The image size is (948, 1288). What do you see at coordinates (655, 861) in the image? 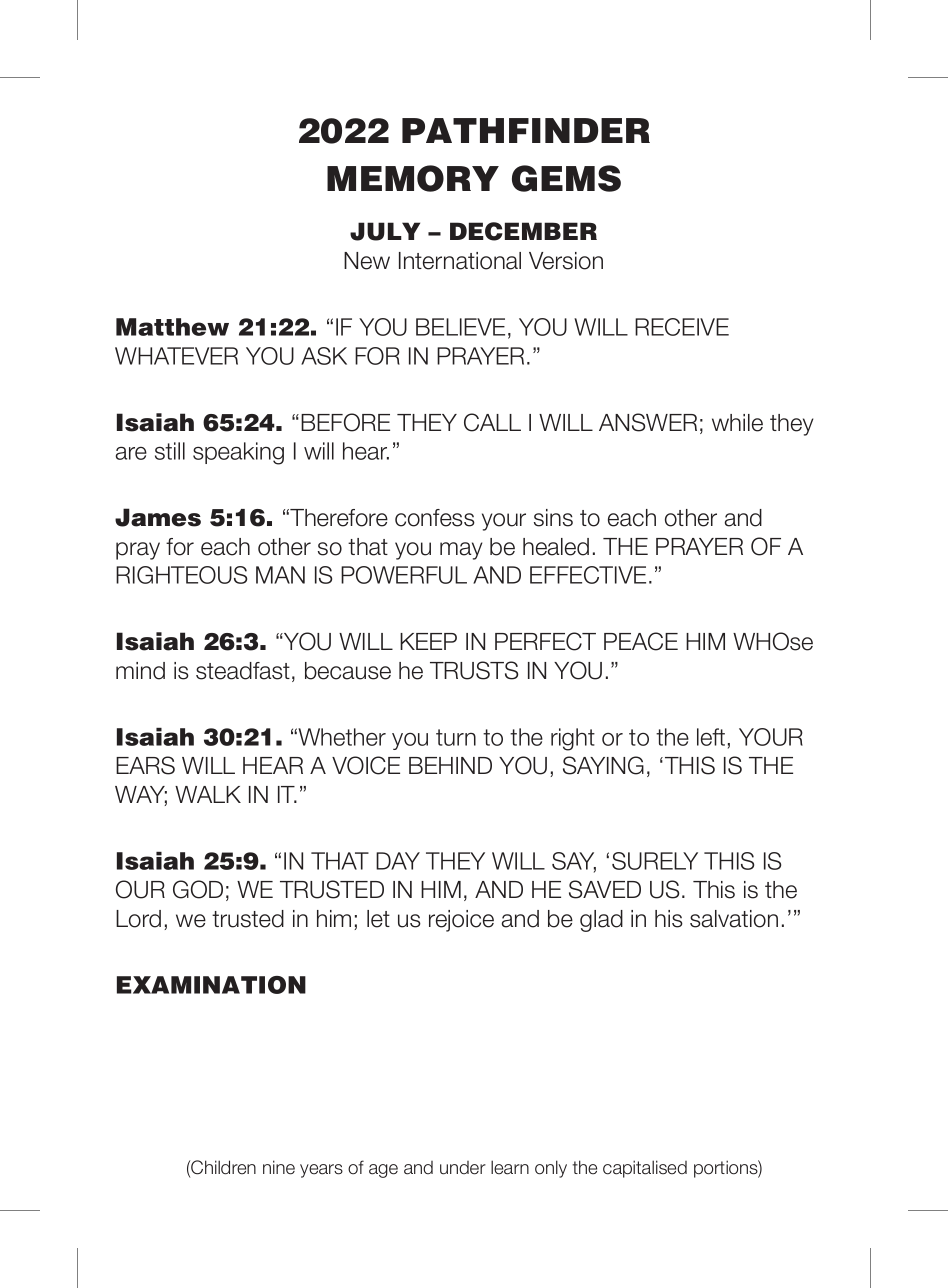
I see `SURELY` at bounding box center [655, 861].
